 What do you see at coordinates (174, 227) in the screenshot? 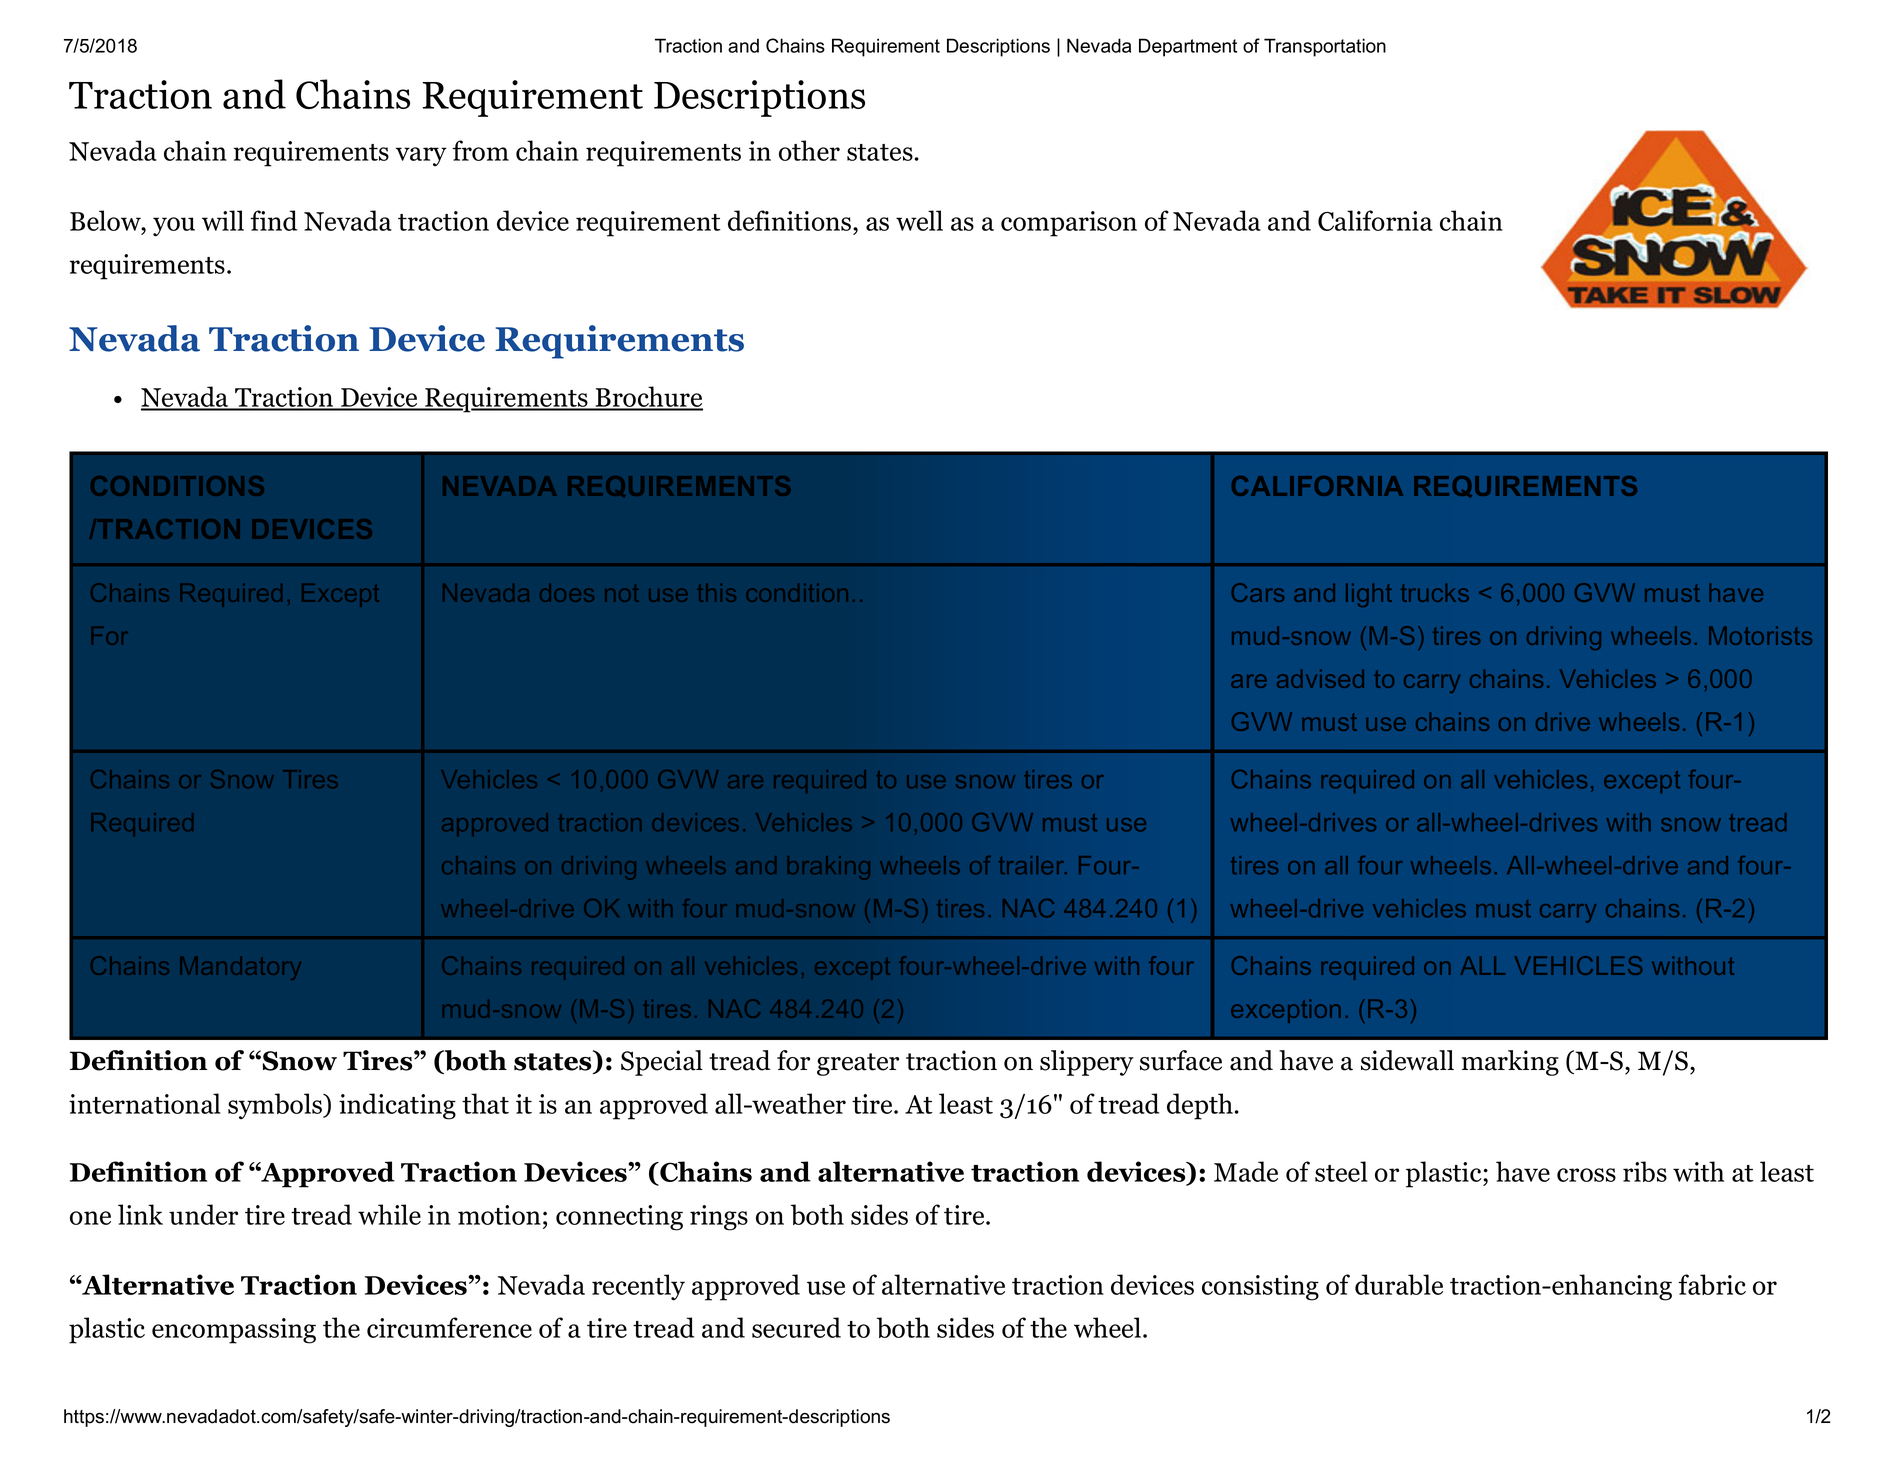
I see `you` at bounding box center [174, 227].
